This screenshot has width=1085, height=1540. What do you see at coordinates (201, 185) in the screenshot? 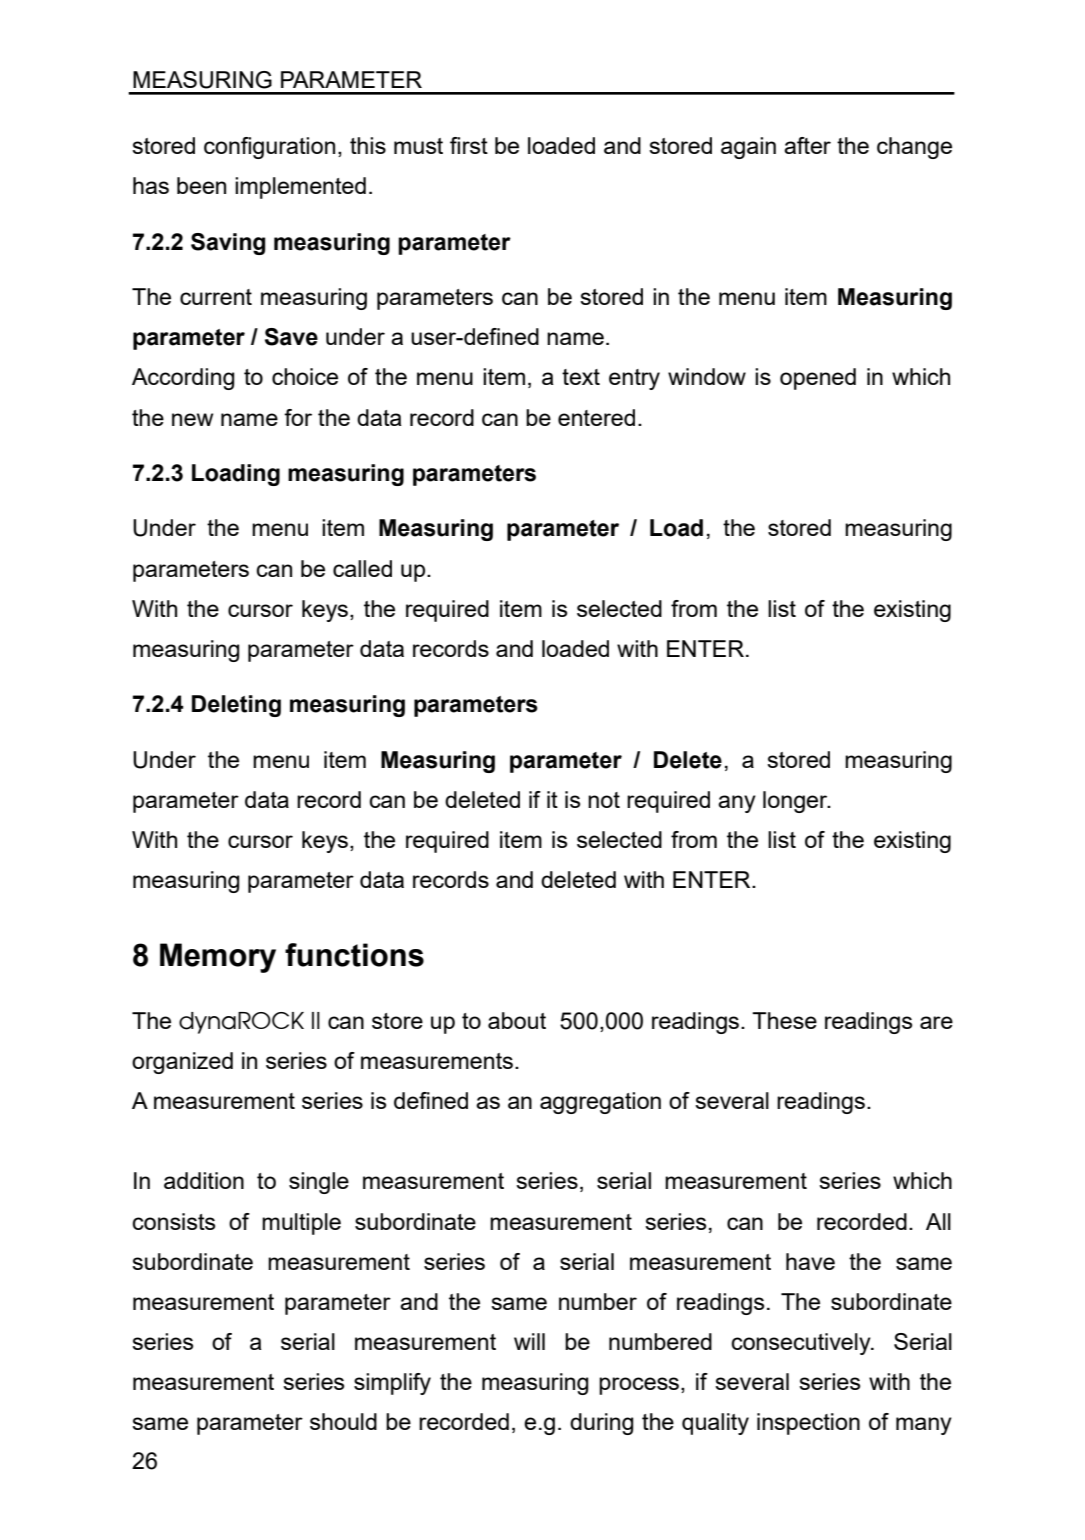
I see `been` at bounding box center [201, 185].
